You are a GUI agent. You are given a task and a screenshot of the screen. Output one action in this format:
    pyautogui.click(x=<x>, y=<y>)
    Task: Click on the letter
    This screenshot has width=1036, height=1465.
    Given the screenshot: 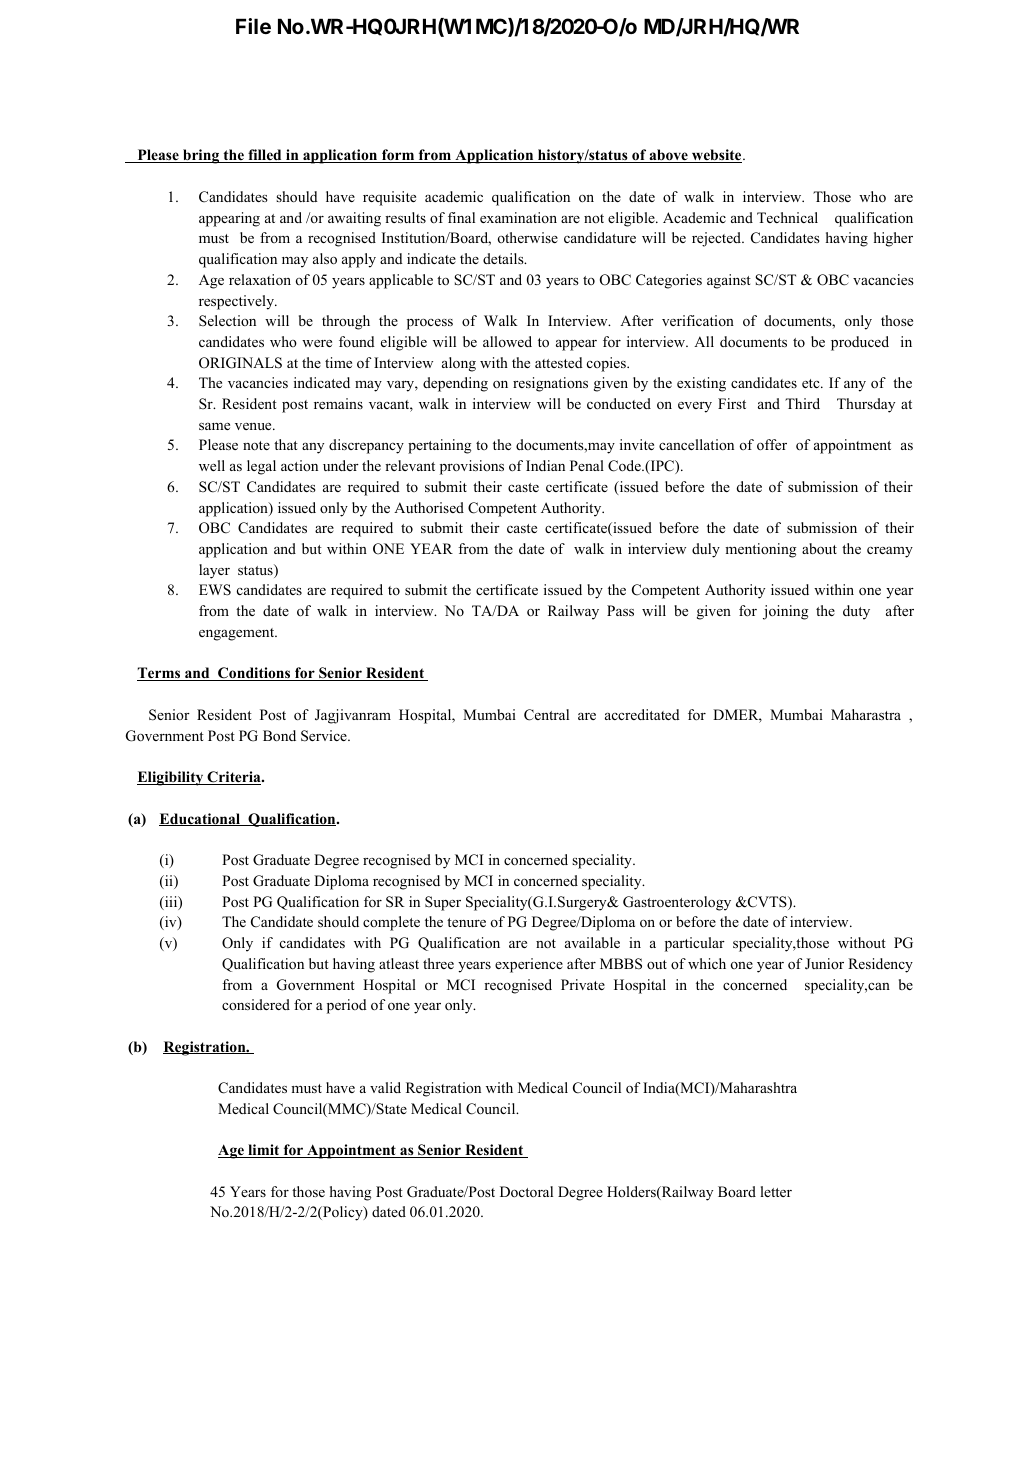 What is the action you would take?
    pyautogui.click(x=776, y=1191)
